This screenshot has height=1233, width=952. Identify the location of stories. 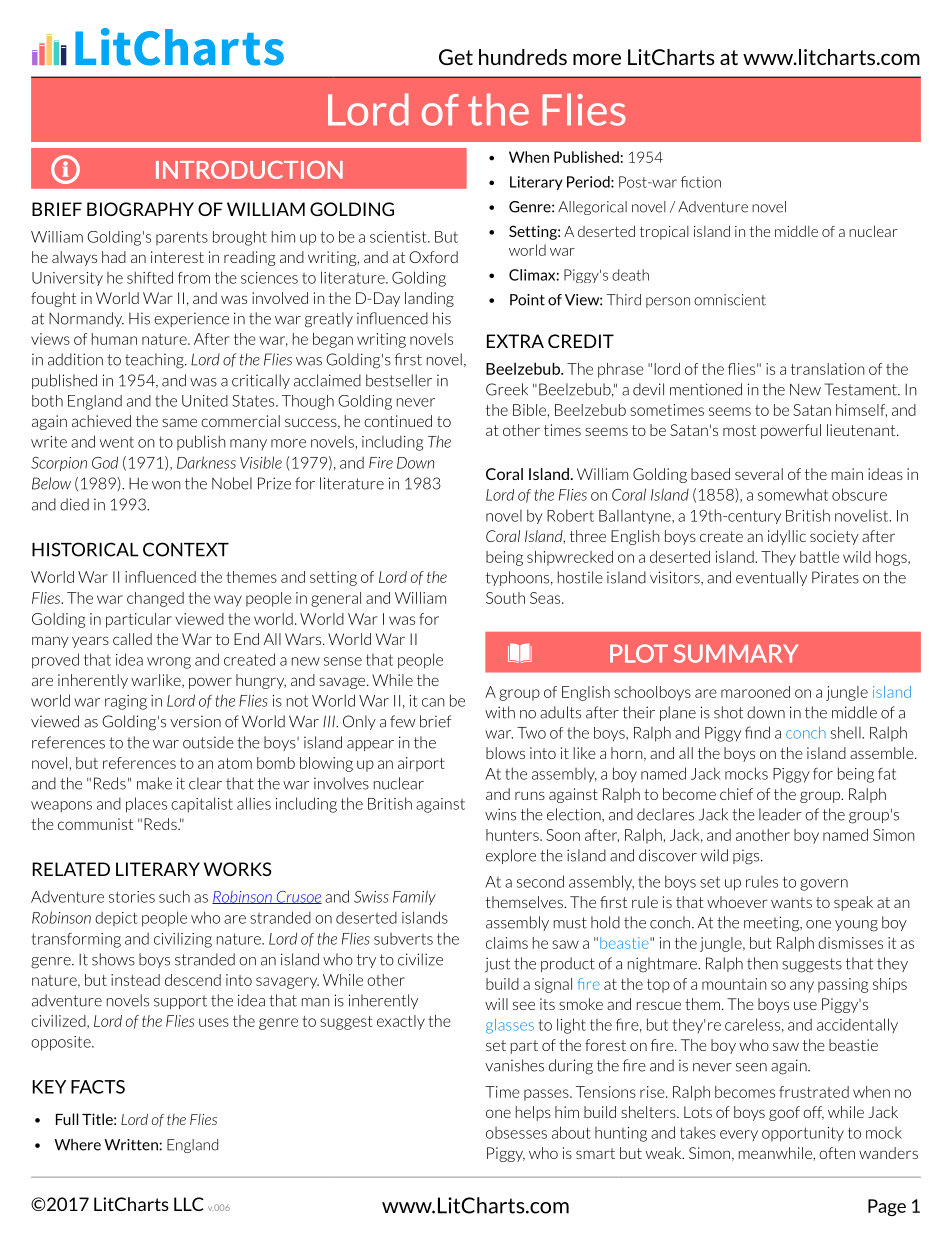
(132, 897).
